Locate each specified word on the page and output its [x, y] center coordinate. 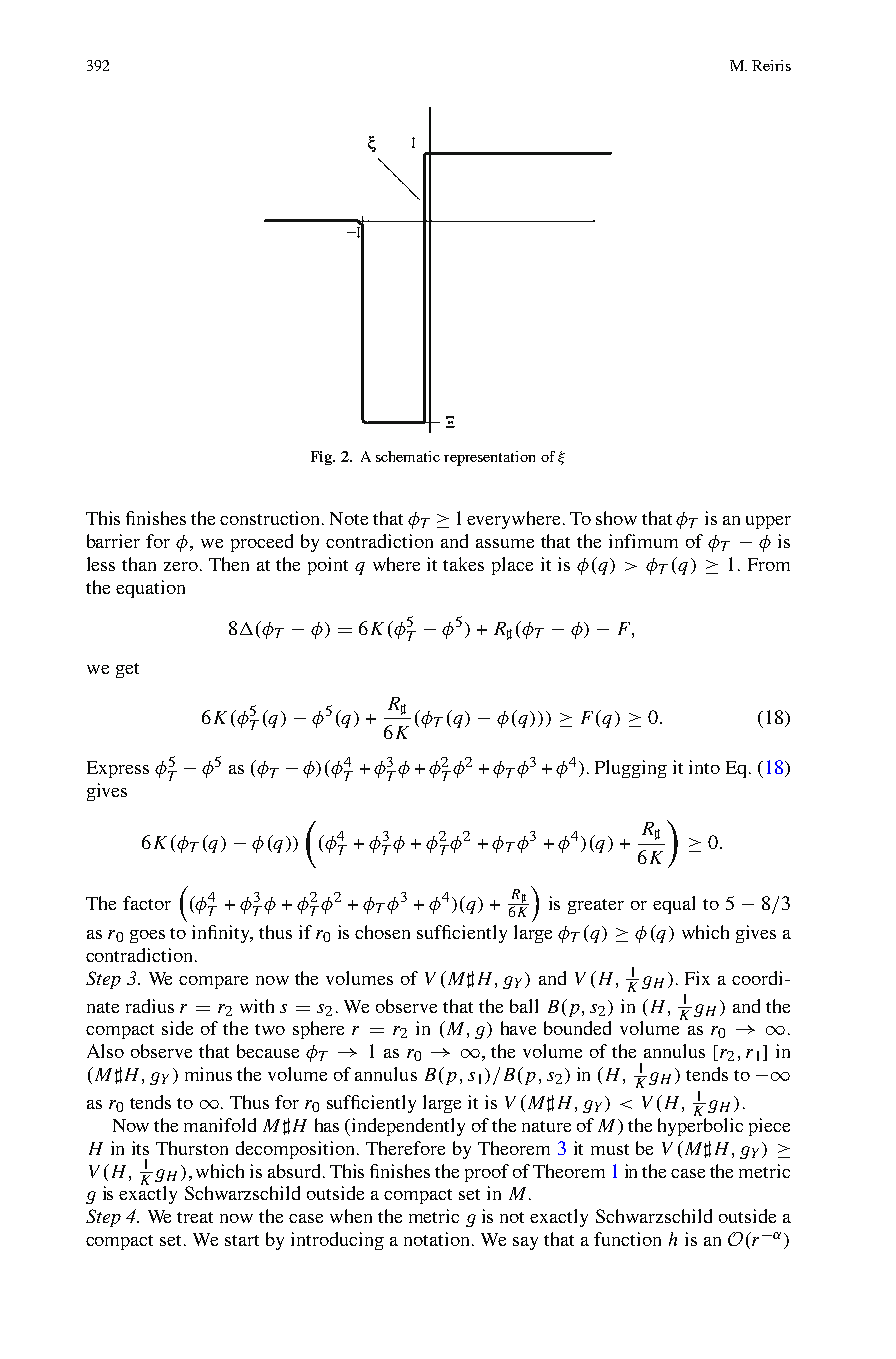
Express [118, 769]
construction [271, 518]
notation [436, 1239]
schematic [408, 456]
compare [213, 982]
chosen [382, 932]
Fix [697, 978]
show [616, 518]
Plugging [631, 769]
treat [195, 1217]
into [704, 767]
